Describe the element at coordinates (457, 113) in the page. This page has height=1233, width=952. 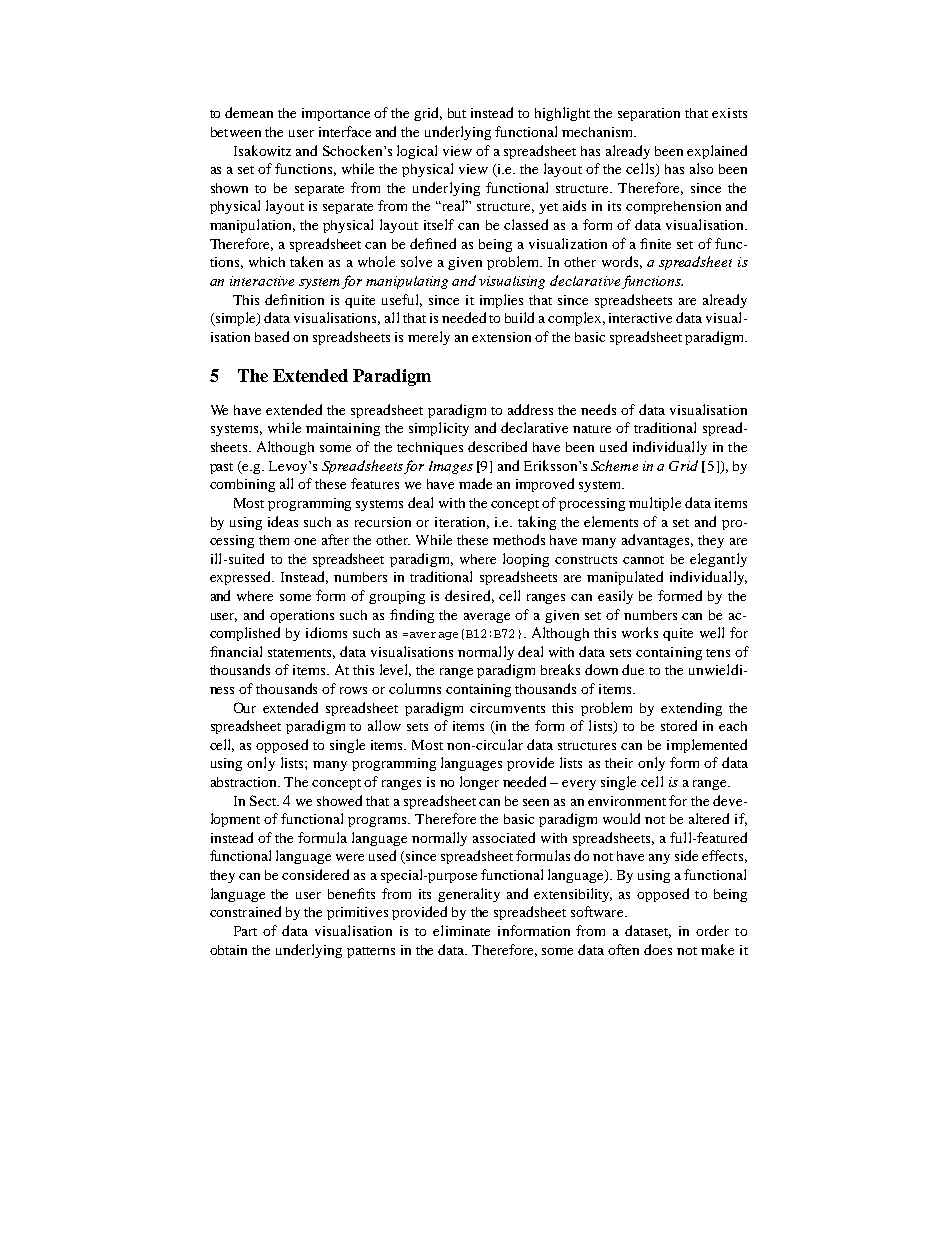
I see `but` at that location.
